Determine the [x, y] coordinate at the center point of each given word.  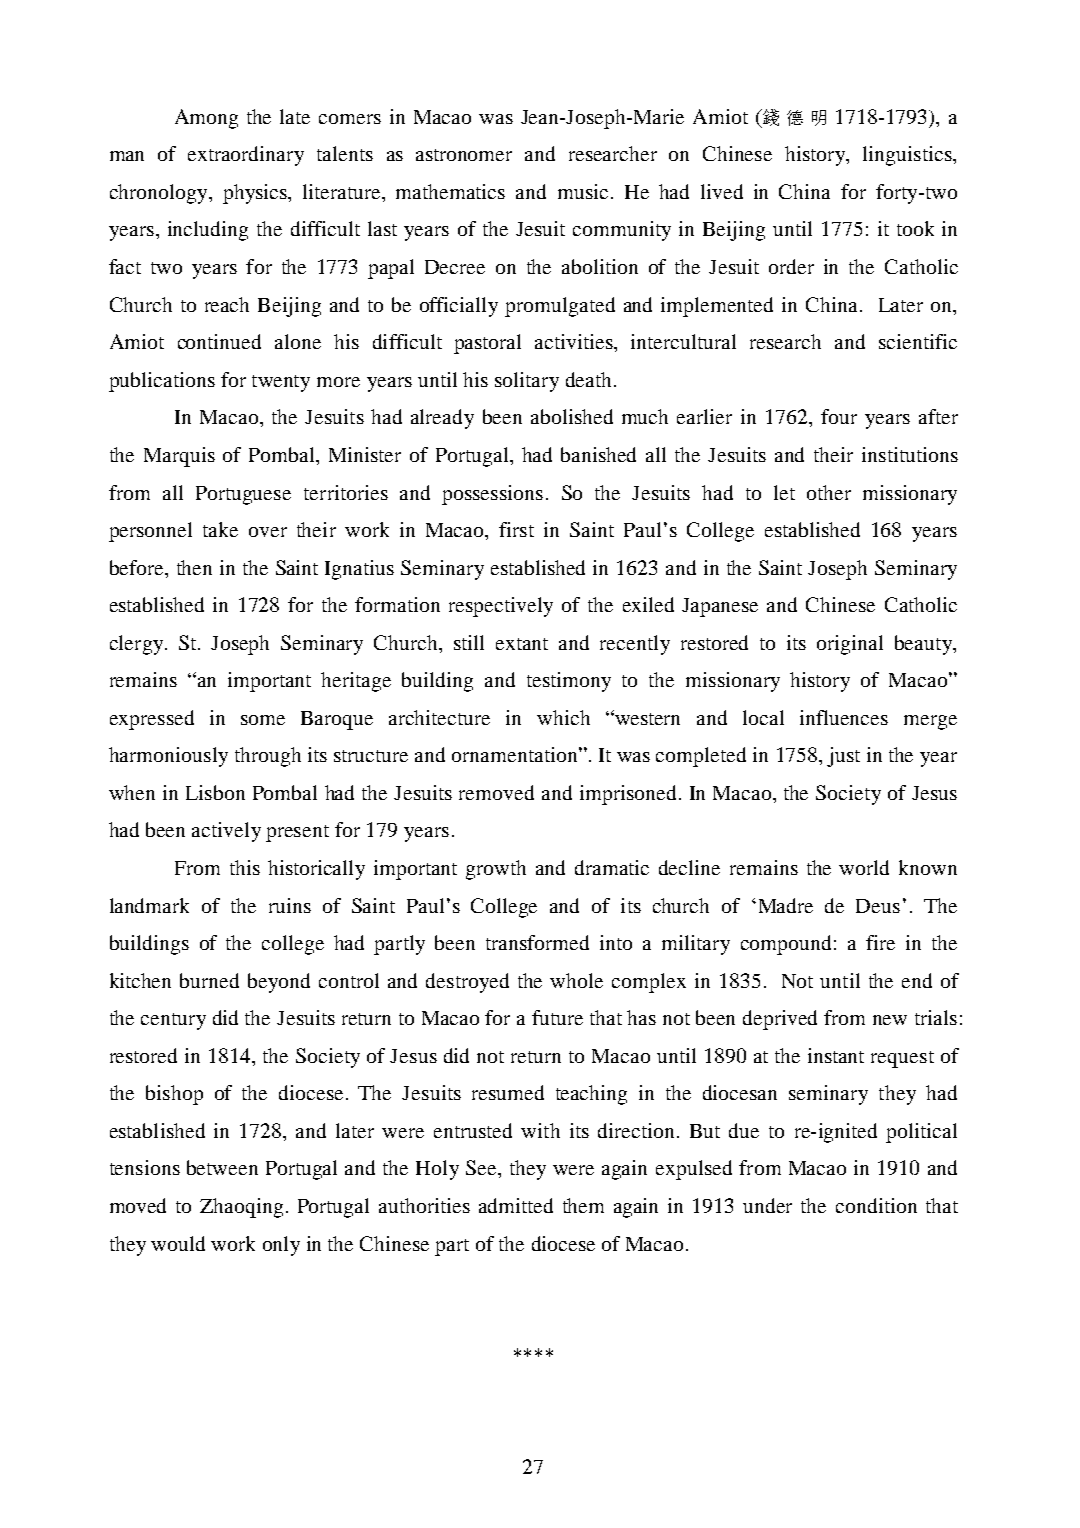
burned [209, 980]
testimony [569, 682]
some [263, 720]
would [178, 1243]
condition [876, 1205]
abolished [572, 416]
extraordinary [246, 156]
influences [844, 717]
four [839, 416]
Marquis [179, 457]
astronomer [464, 155]
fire [880, 942]
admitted [516, 1205]
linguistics [908, 156]
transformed [537, 942]
